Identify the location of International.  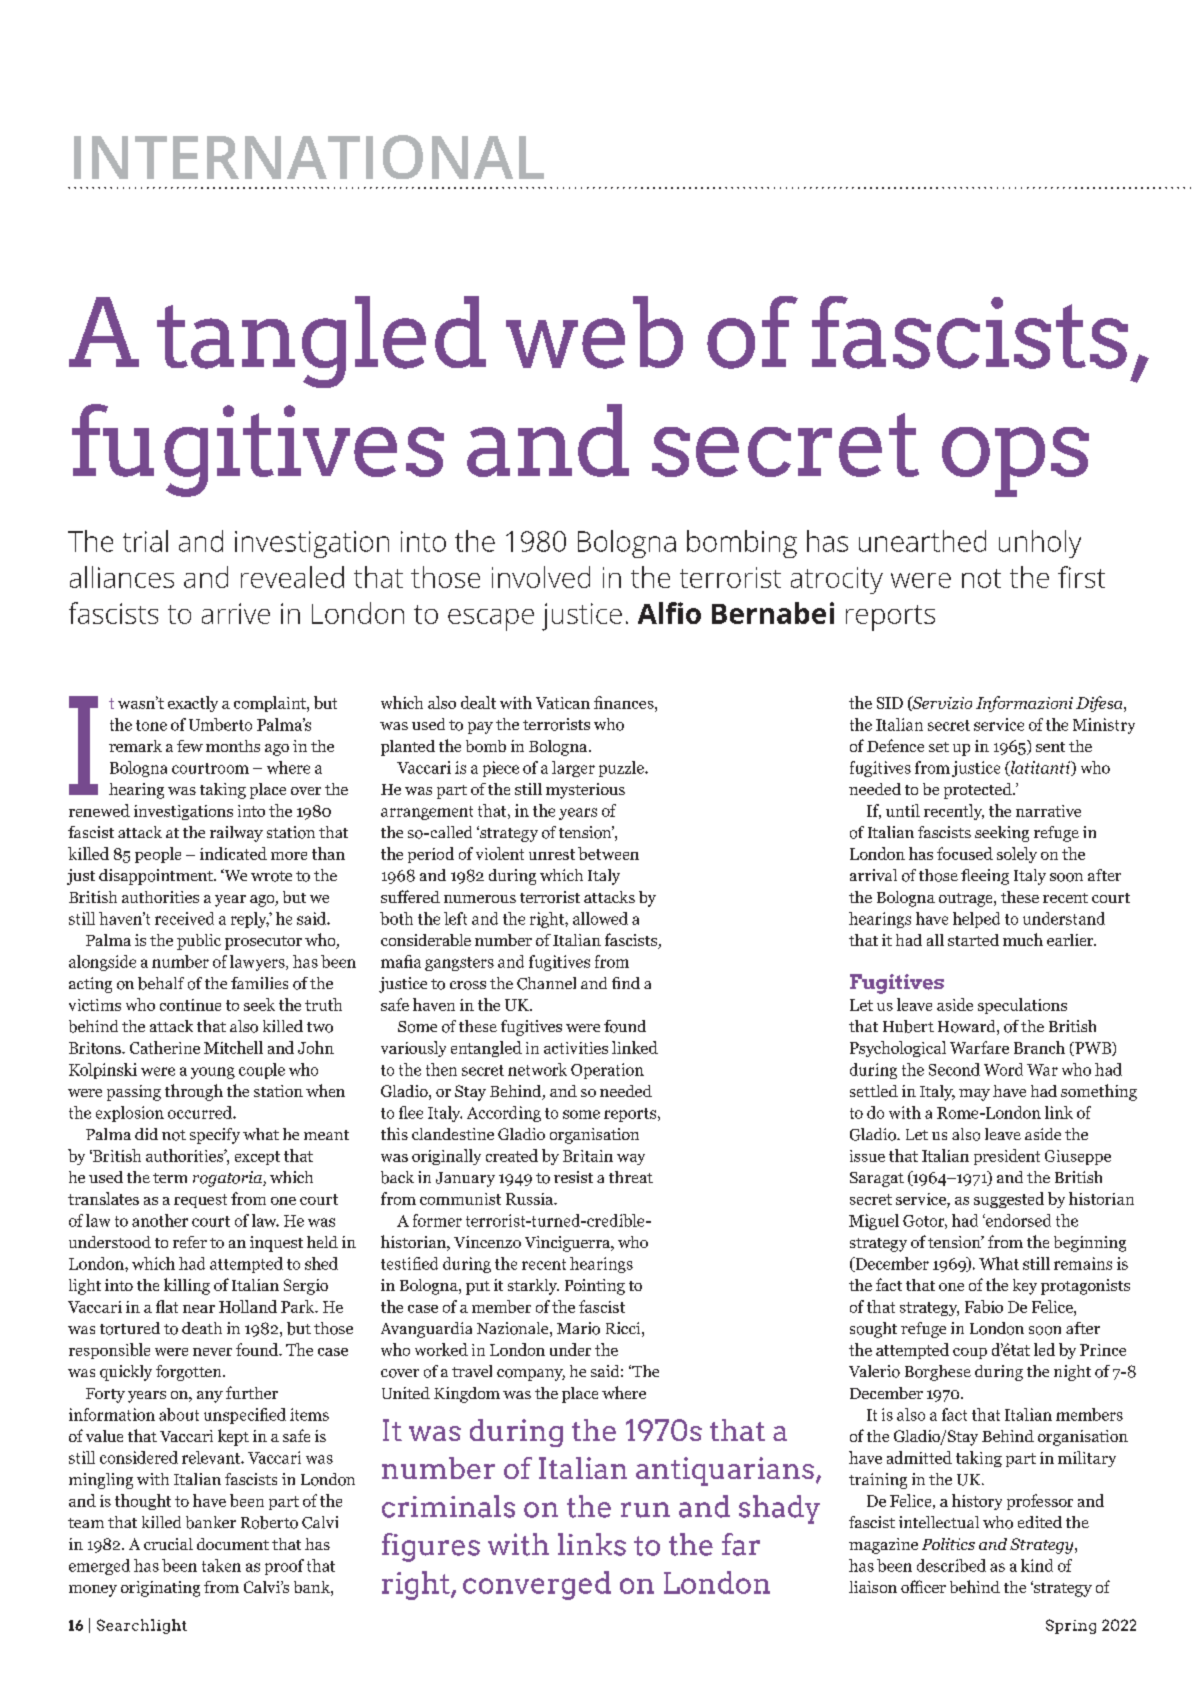
(309, 157).
